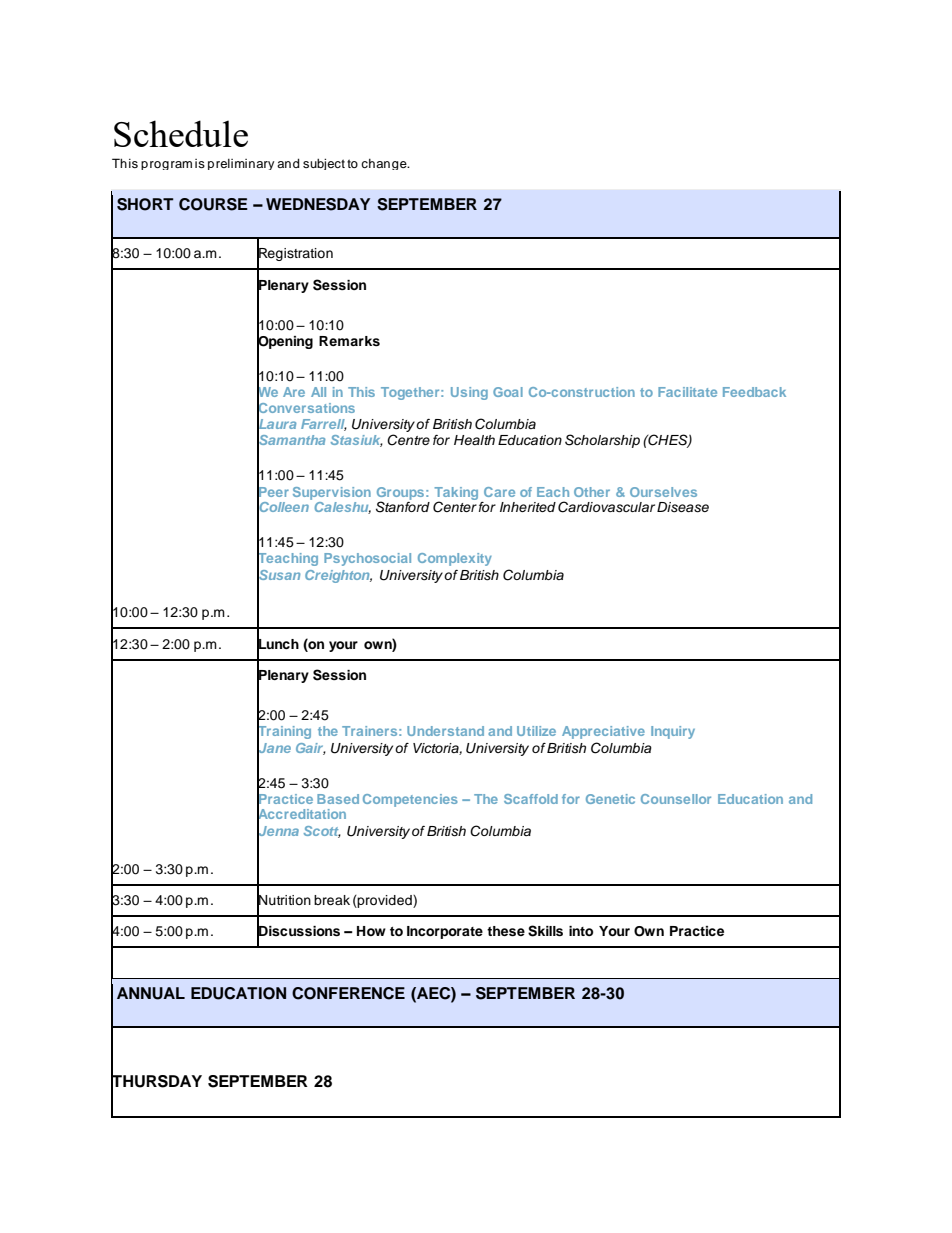  I want to click on Understand, so click(445, 731).
